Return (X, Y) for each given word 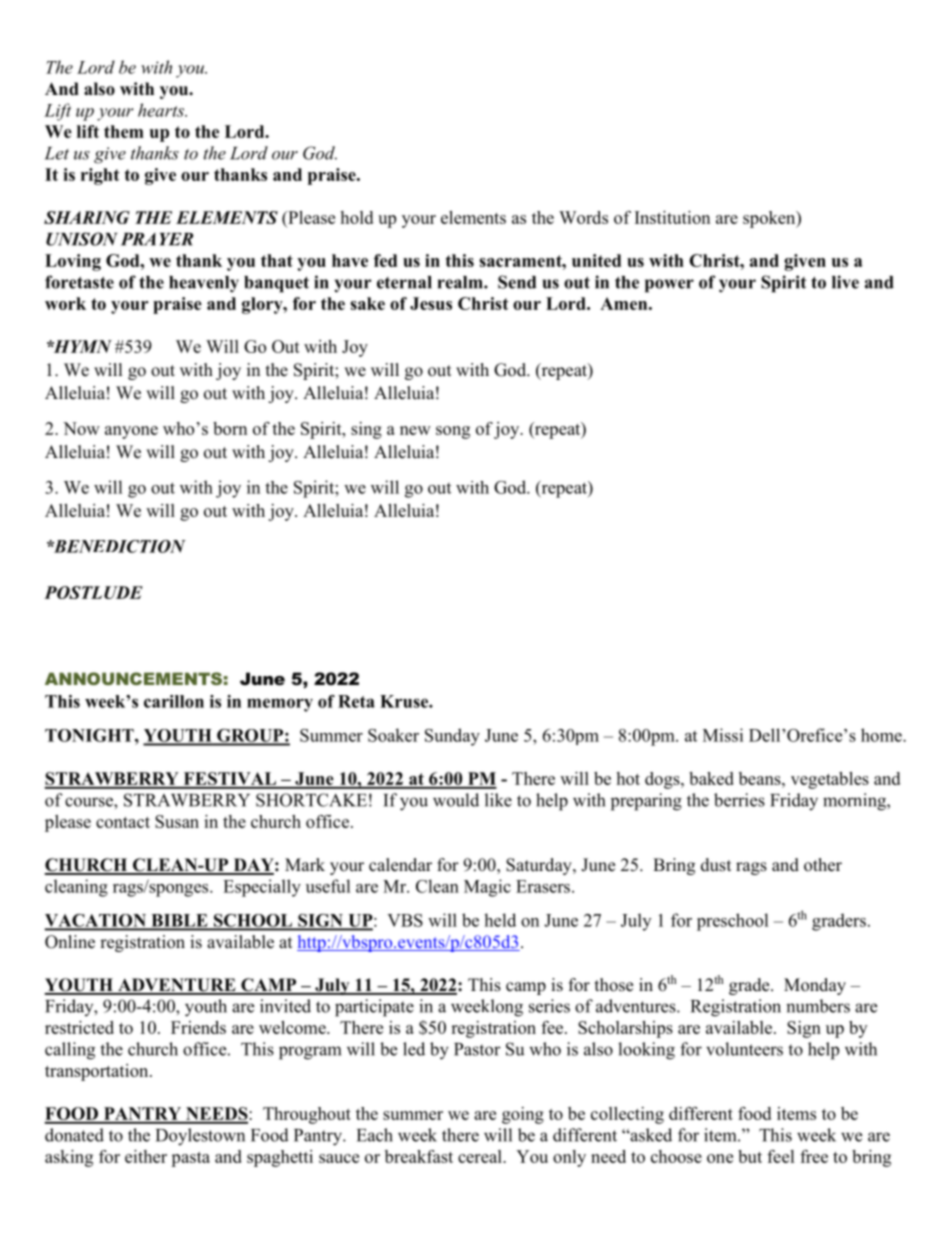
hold (356, 217)
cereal (481, 1156)
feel (781, 1156)
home (882, 735)
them (124, 131)
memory (280, 705)
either (146, 1156)
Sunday (452, 737)
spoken (770, 219)
